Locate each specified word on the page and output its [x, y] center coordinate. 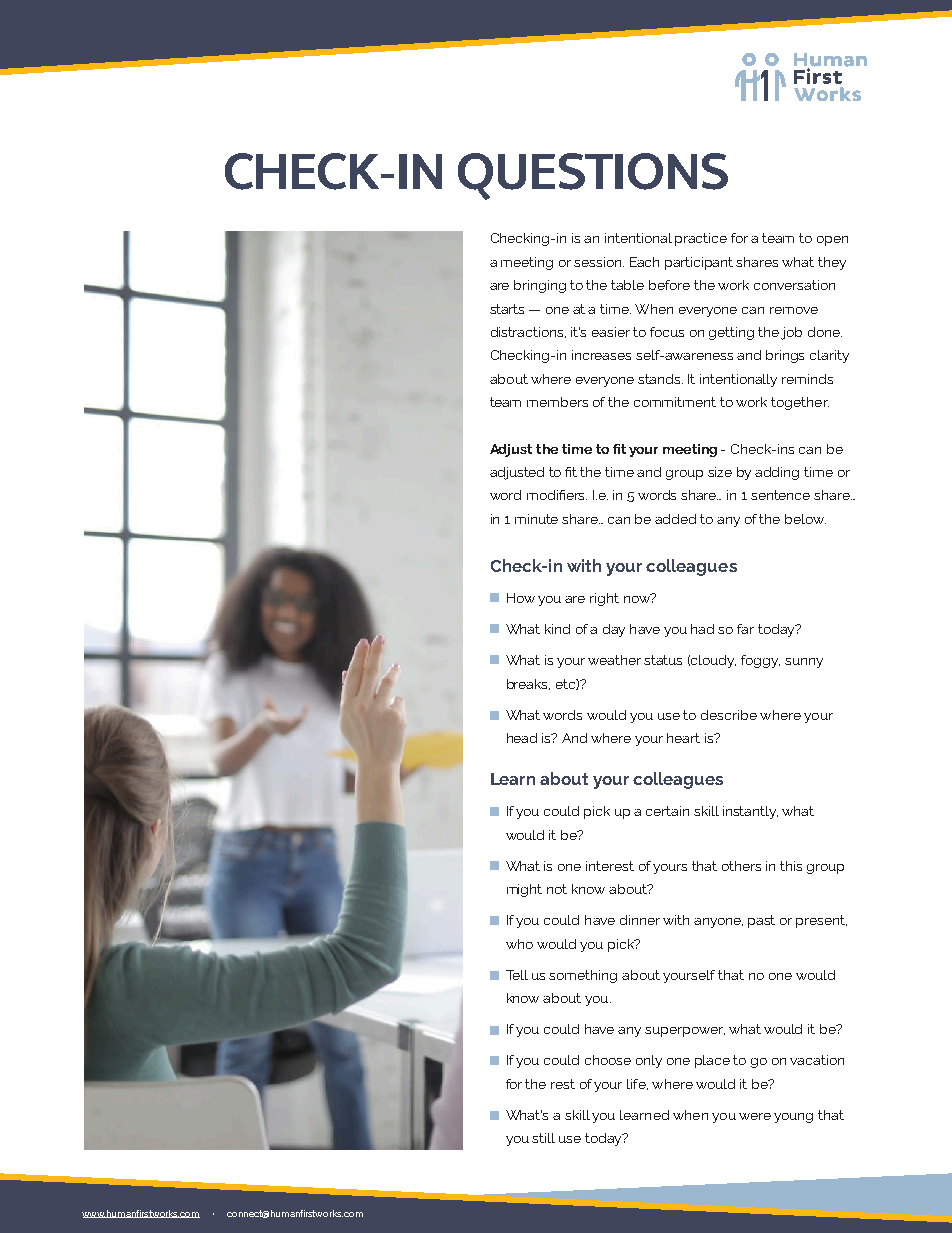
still [543, 1138]
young [793, 1118]
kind [557, 629]
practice [701, 239]
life [637, 1084]
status [663, 660]
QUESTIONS [593, 176]
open [832, 241]
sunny [804, 663]
